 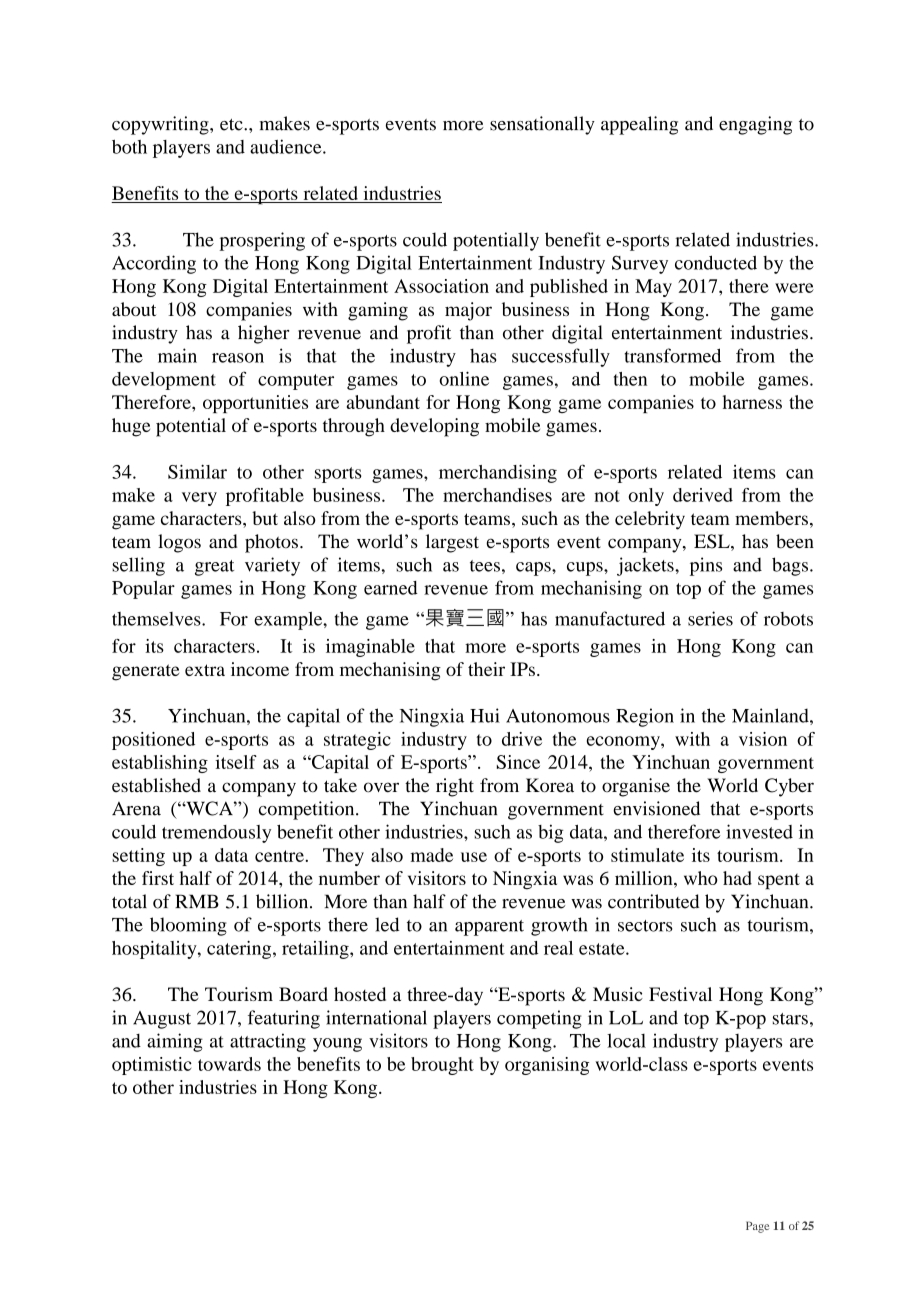 I want to click on their, so click(x=486, y=669).
